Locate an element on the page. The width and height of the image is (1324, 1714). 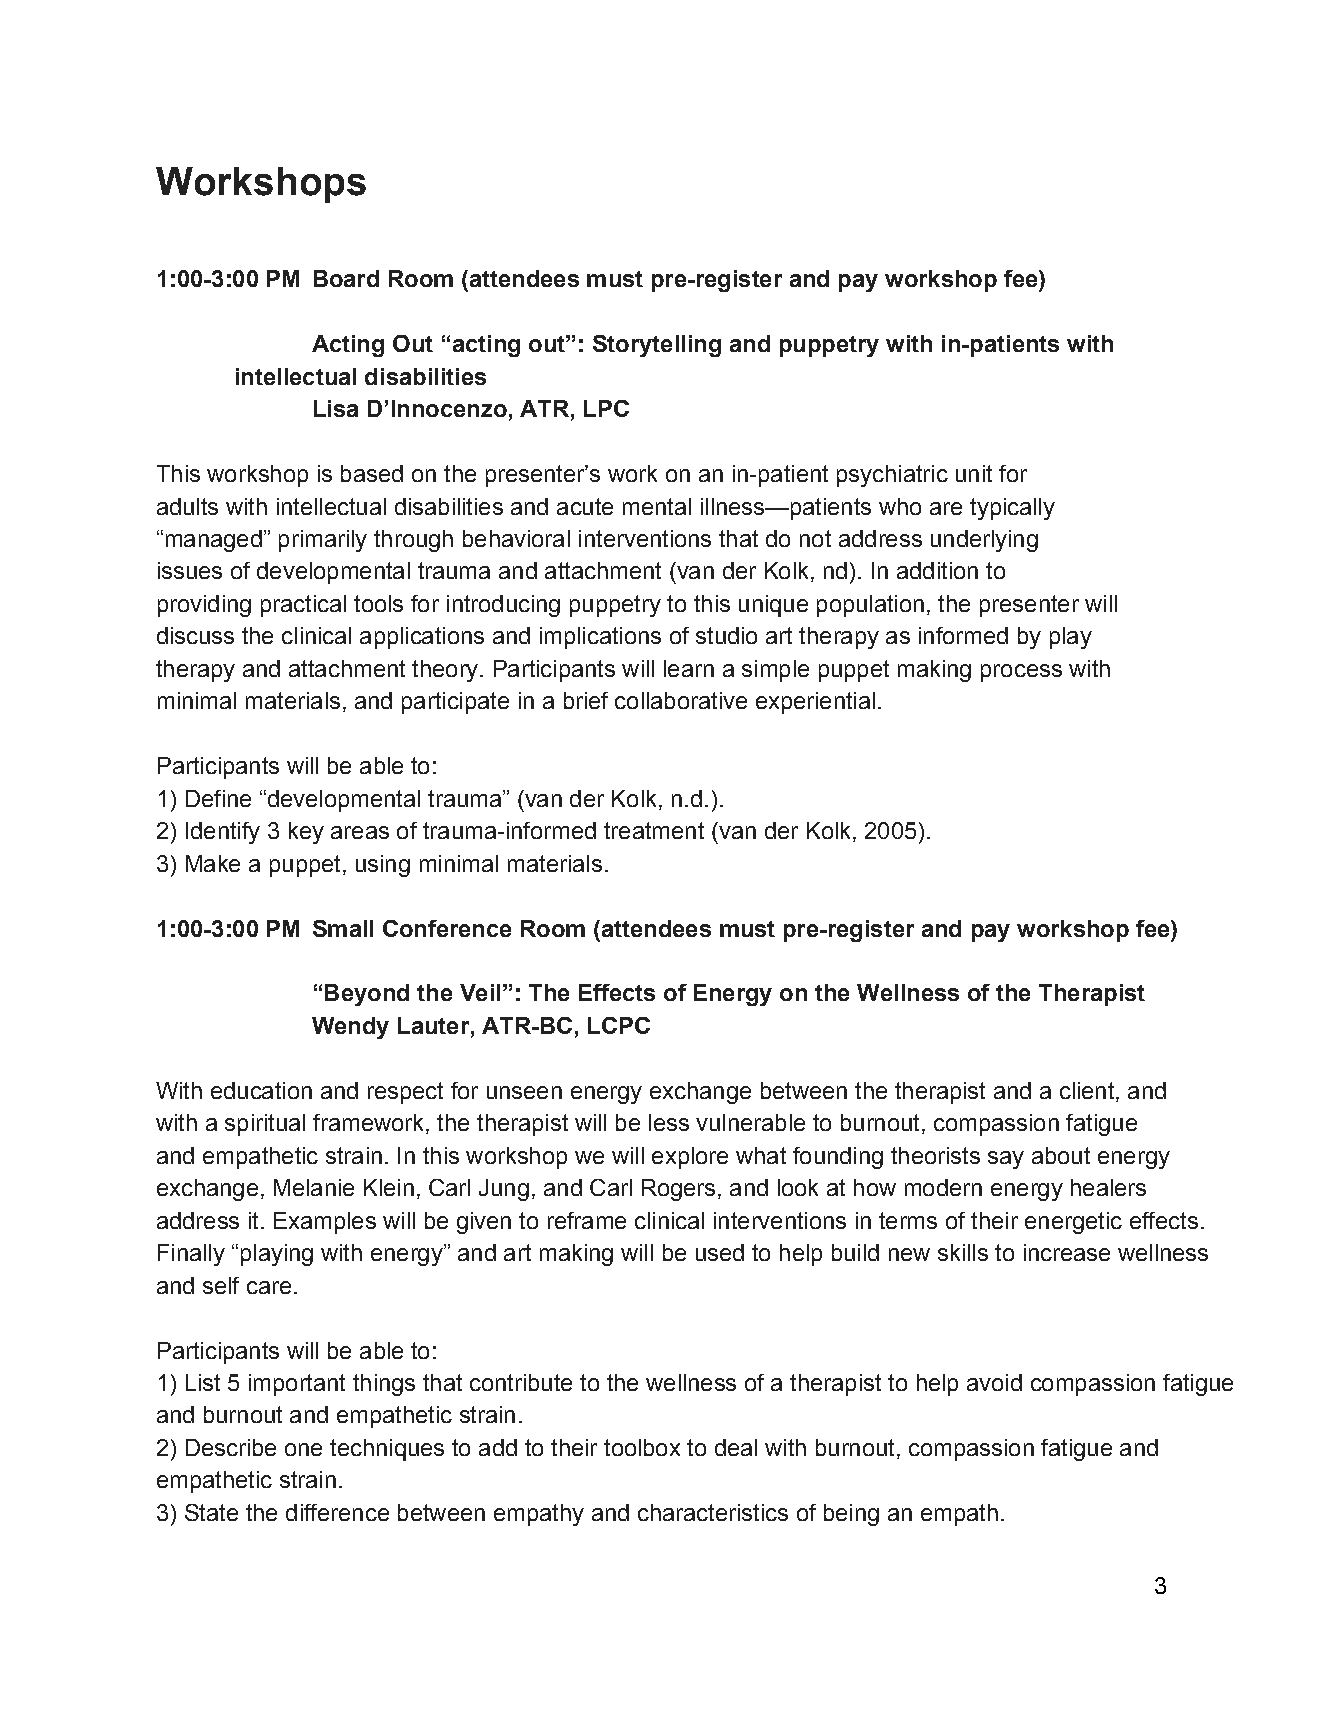
unit is located at coordinates (974, 473).
